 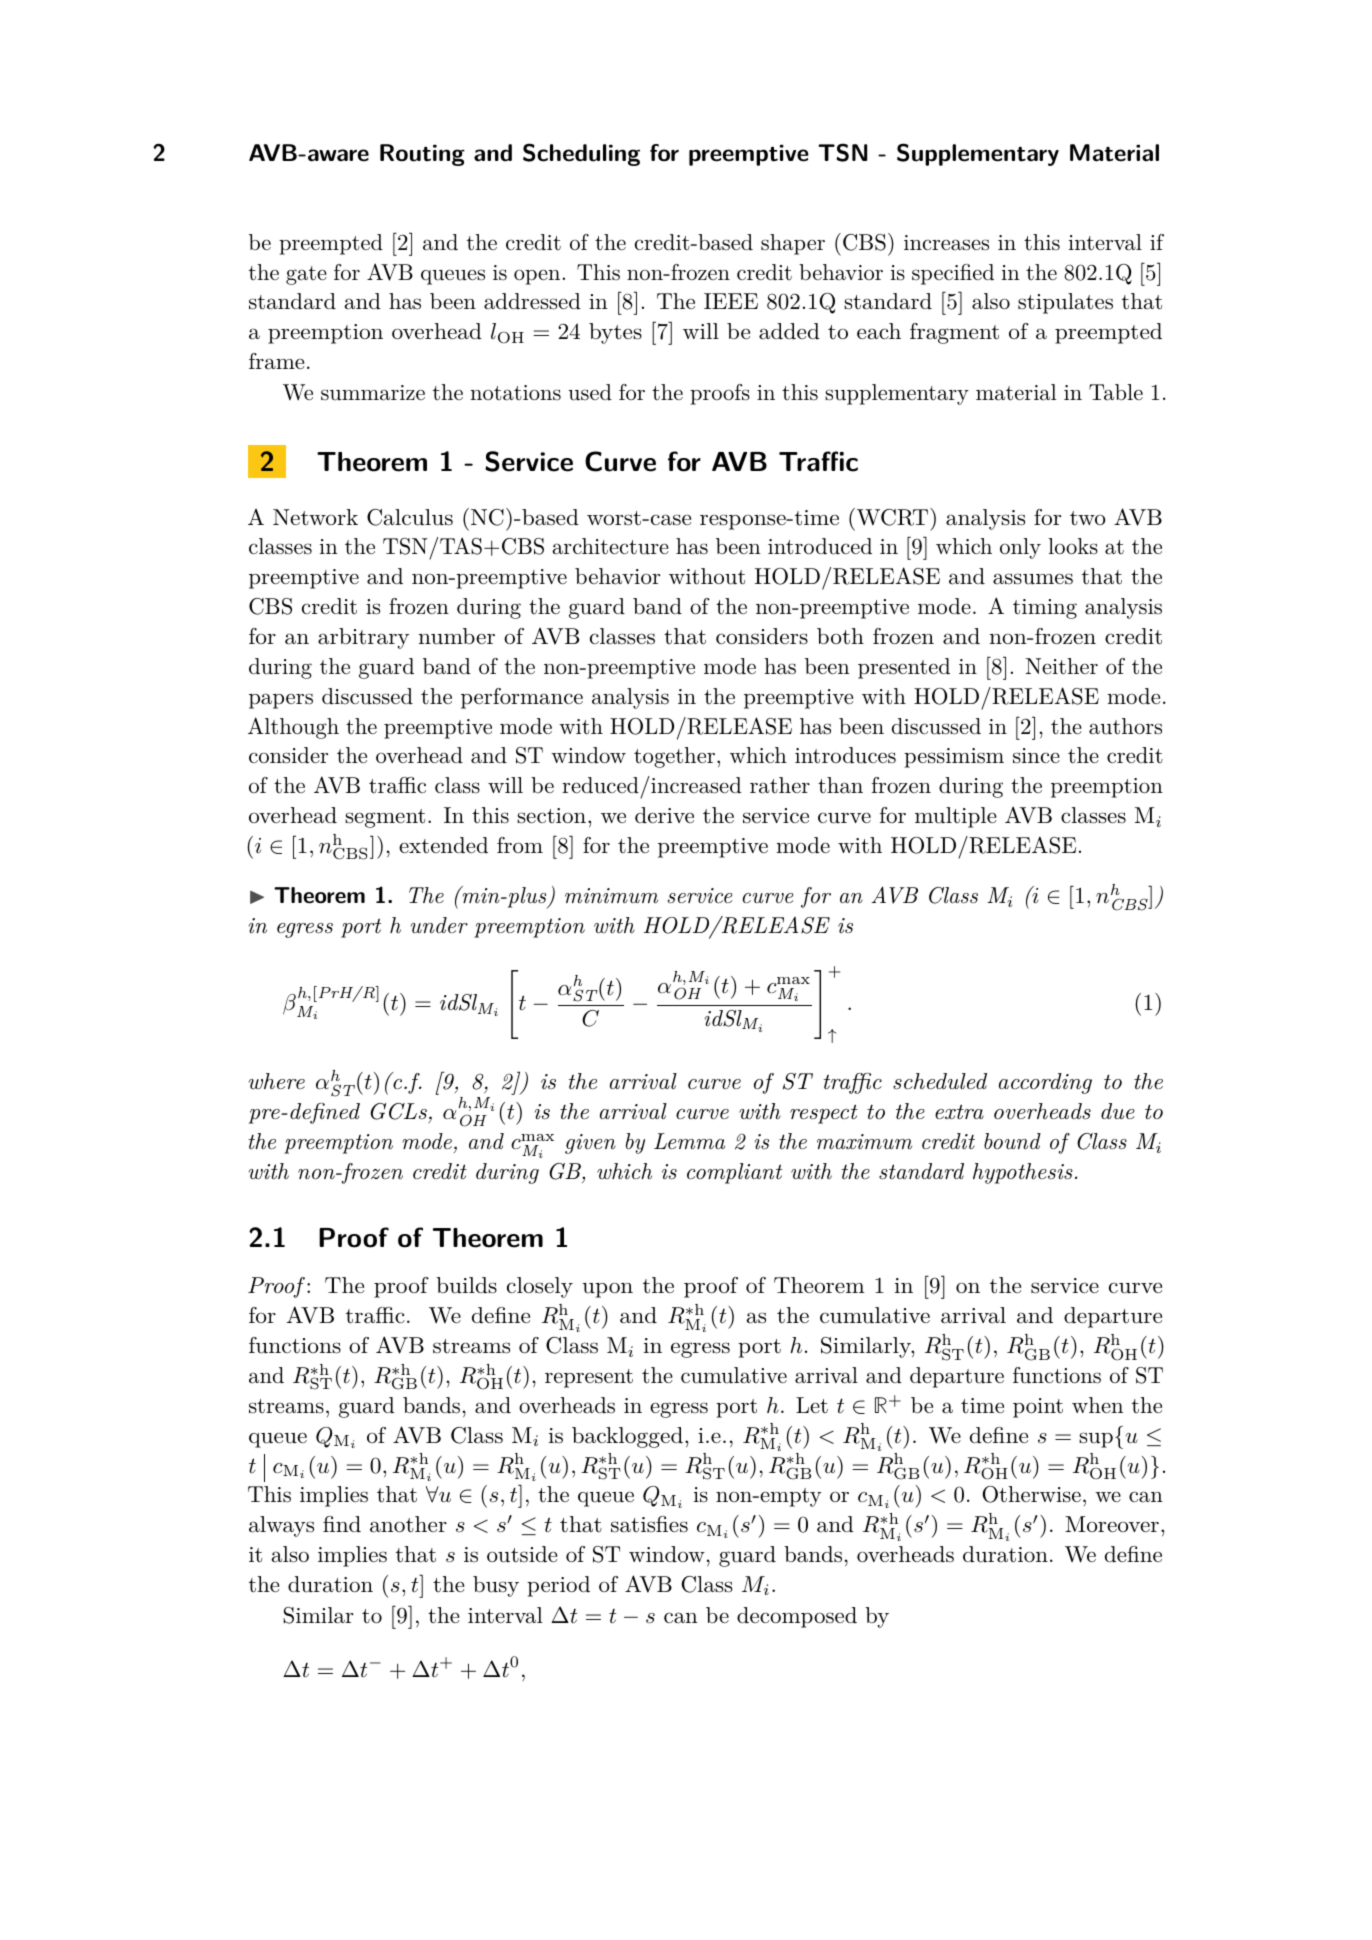 I want to click on Neither, so click(x=1062, y=666).
